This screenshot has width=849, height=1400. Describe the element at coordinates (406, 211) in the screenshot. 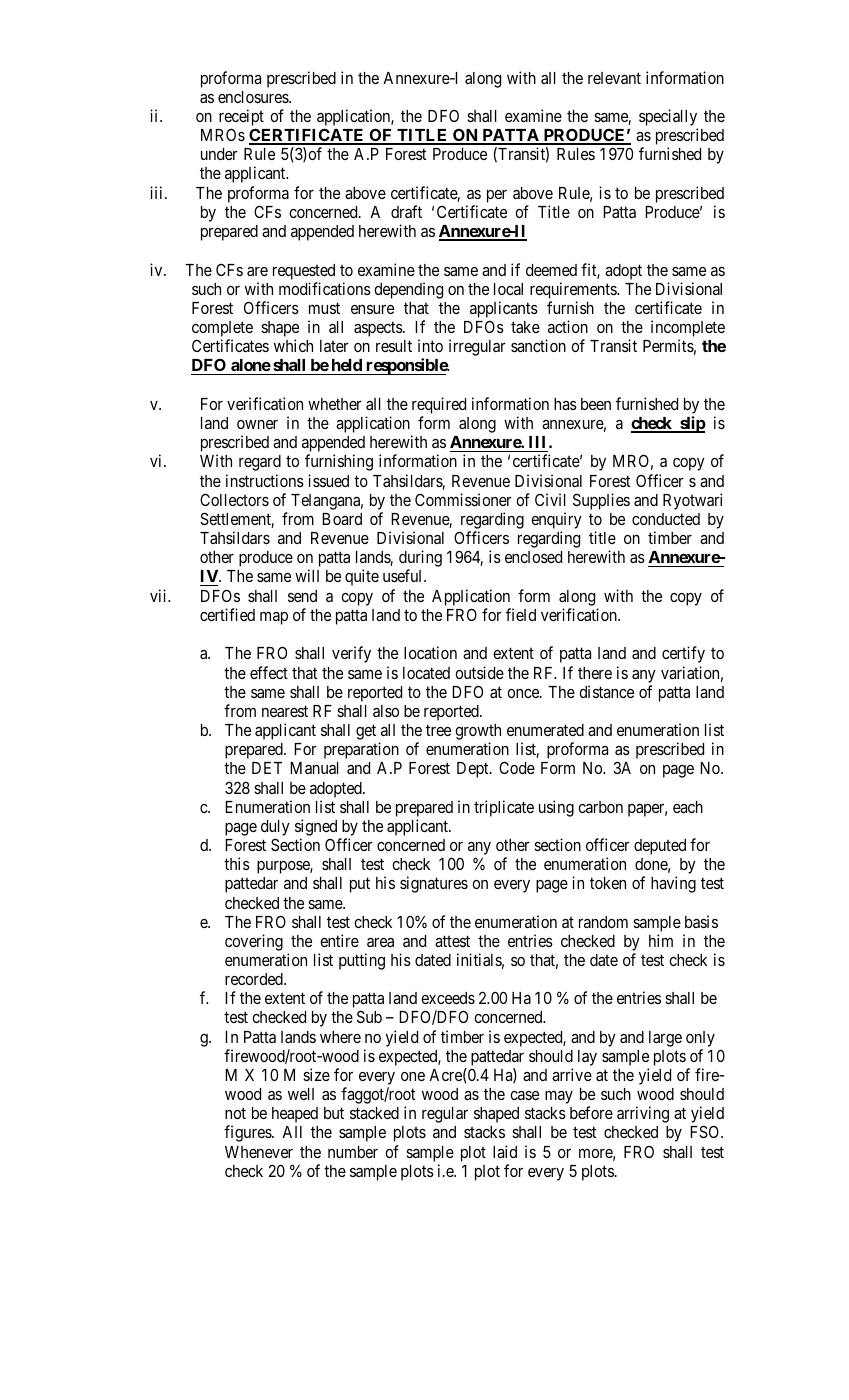

I see `draft` at that location.
